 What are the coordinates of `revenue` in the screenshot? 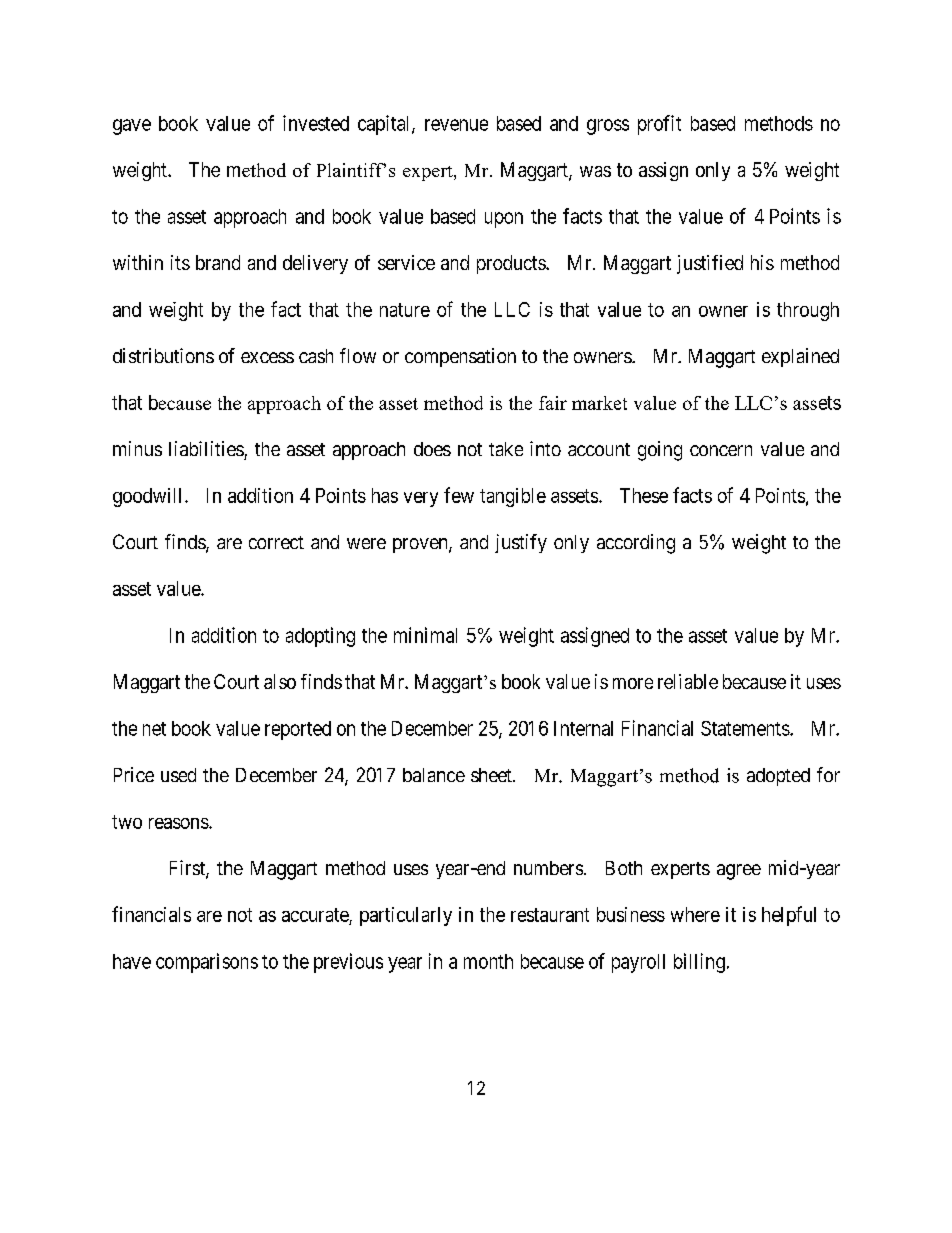 It's located at (456, 125).
